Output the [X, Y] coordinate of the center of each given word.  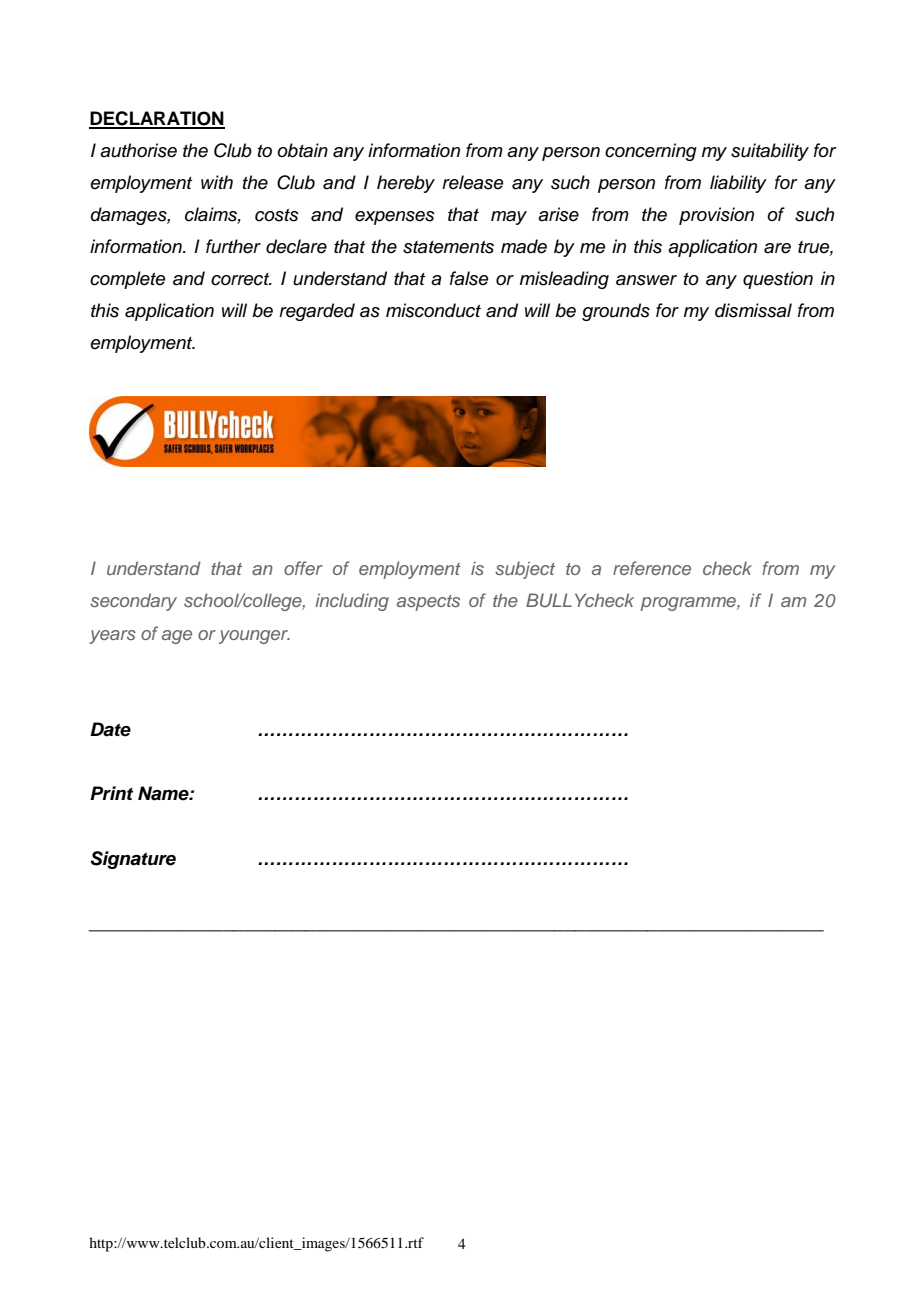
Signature [133, 860]
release [473, 182]
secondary [133, 602]
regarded [317, 312]
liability [738, 184]
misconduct [433, 310]
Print [111, 793]
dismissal [753, 310]
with [217, 182]
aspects [428, 603]
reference [652, 568]
